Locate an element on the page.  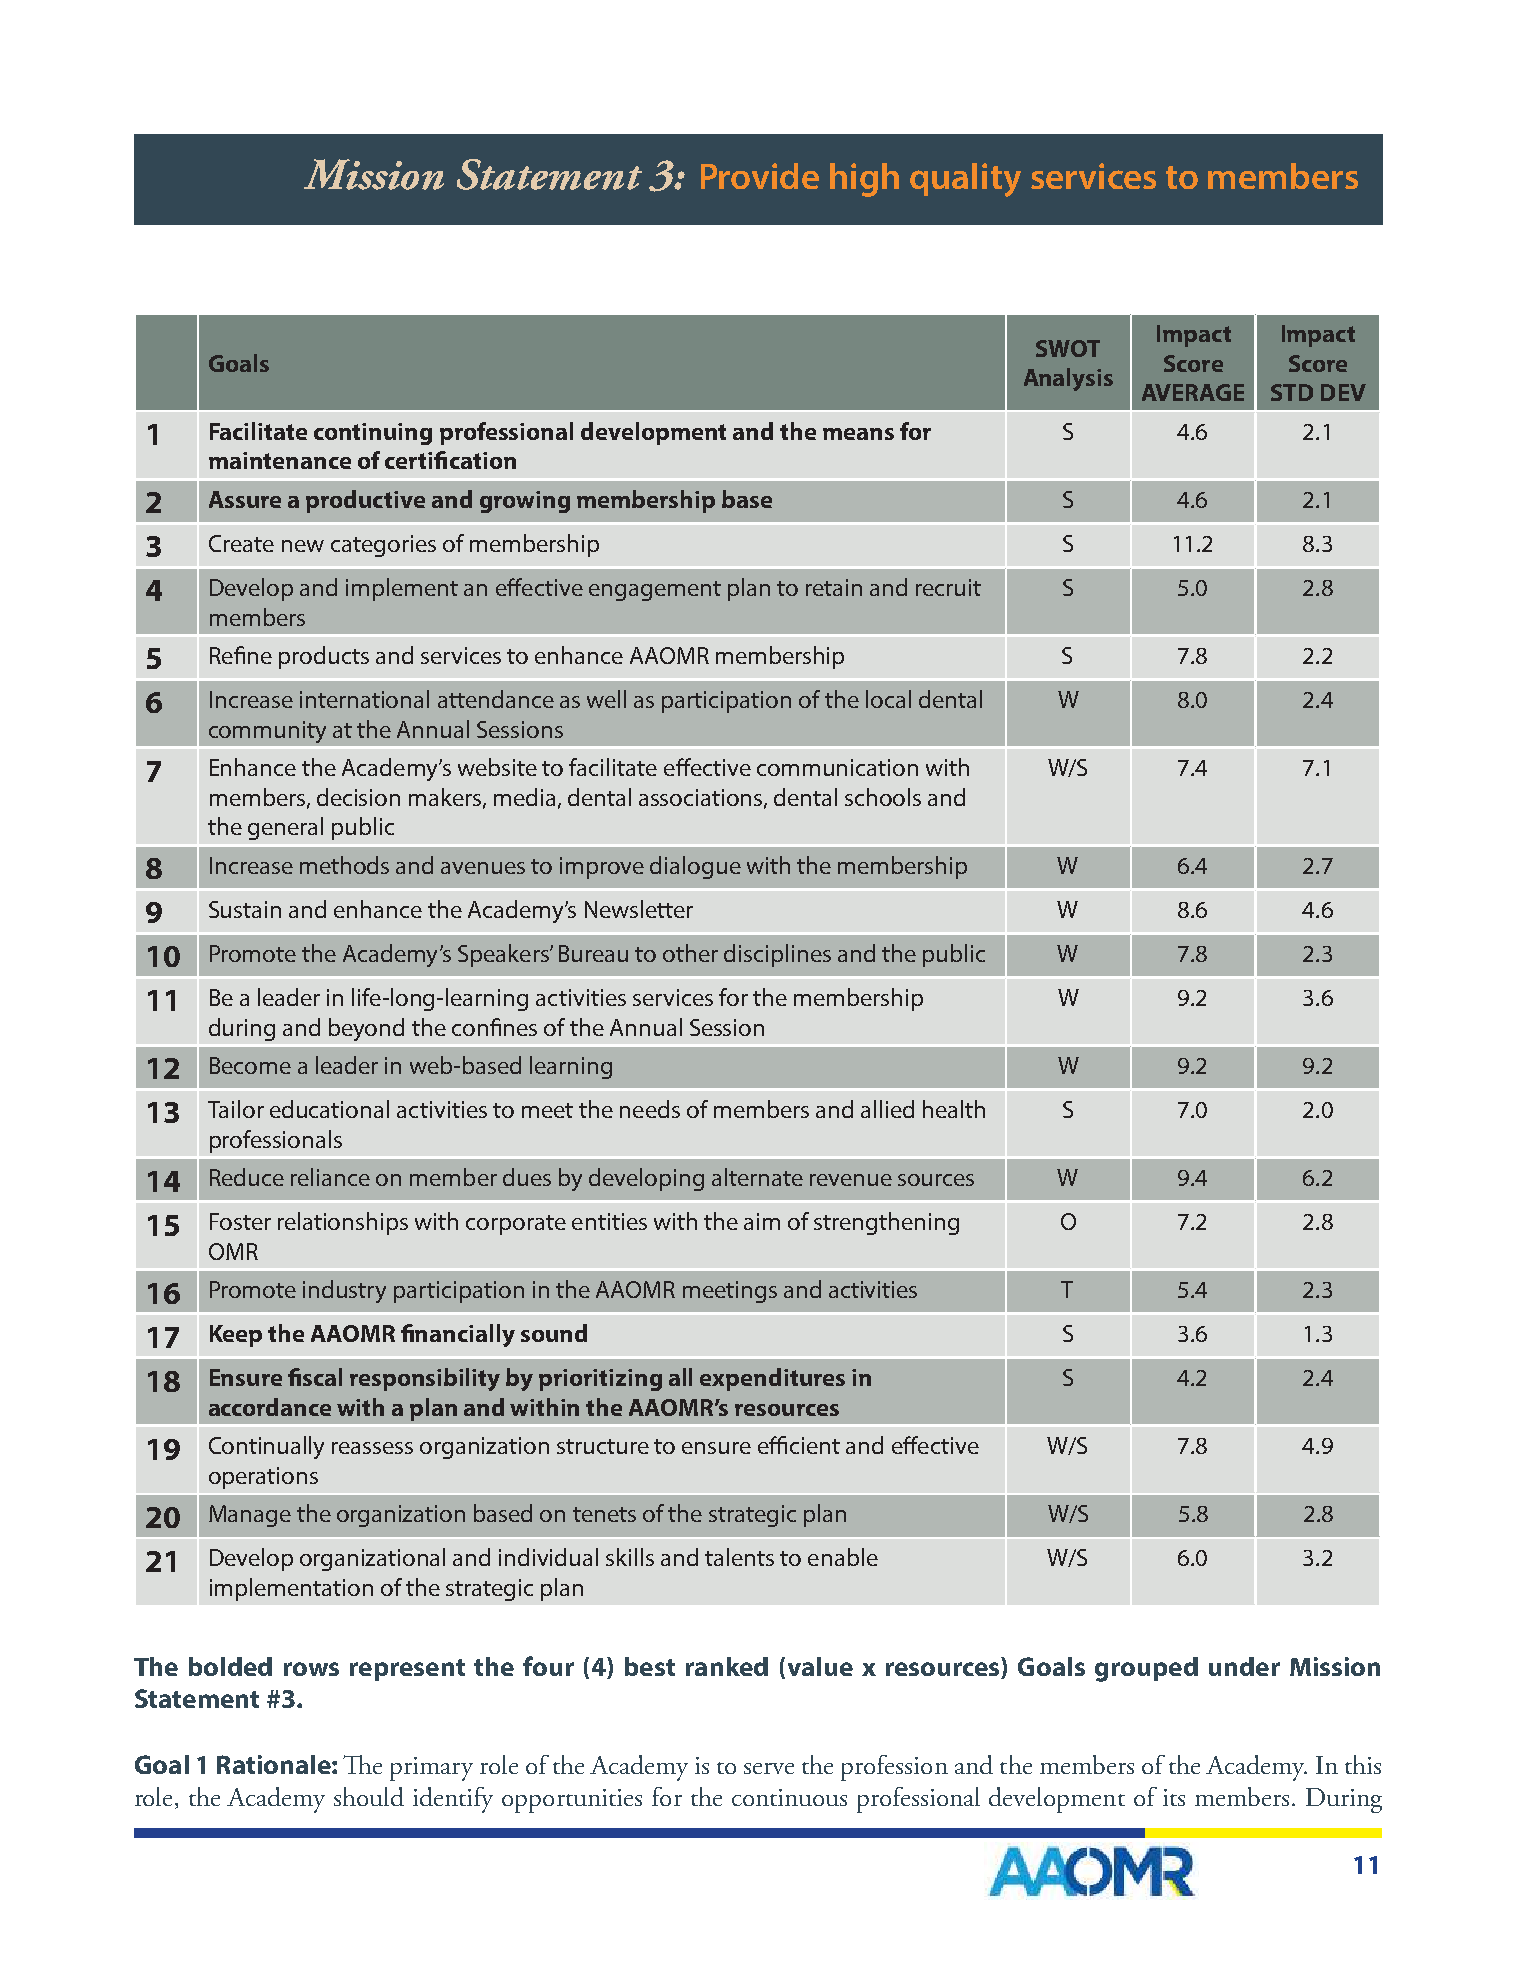
disciplines is located at coordinates (777, 955).
